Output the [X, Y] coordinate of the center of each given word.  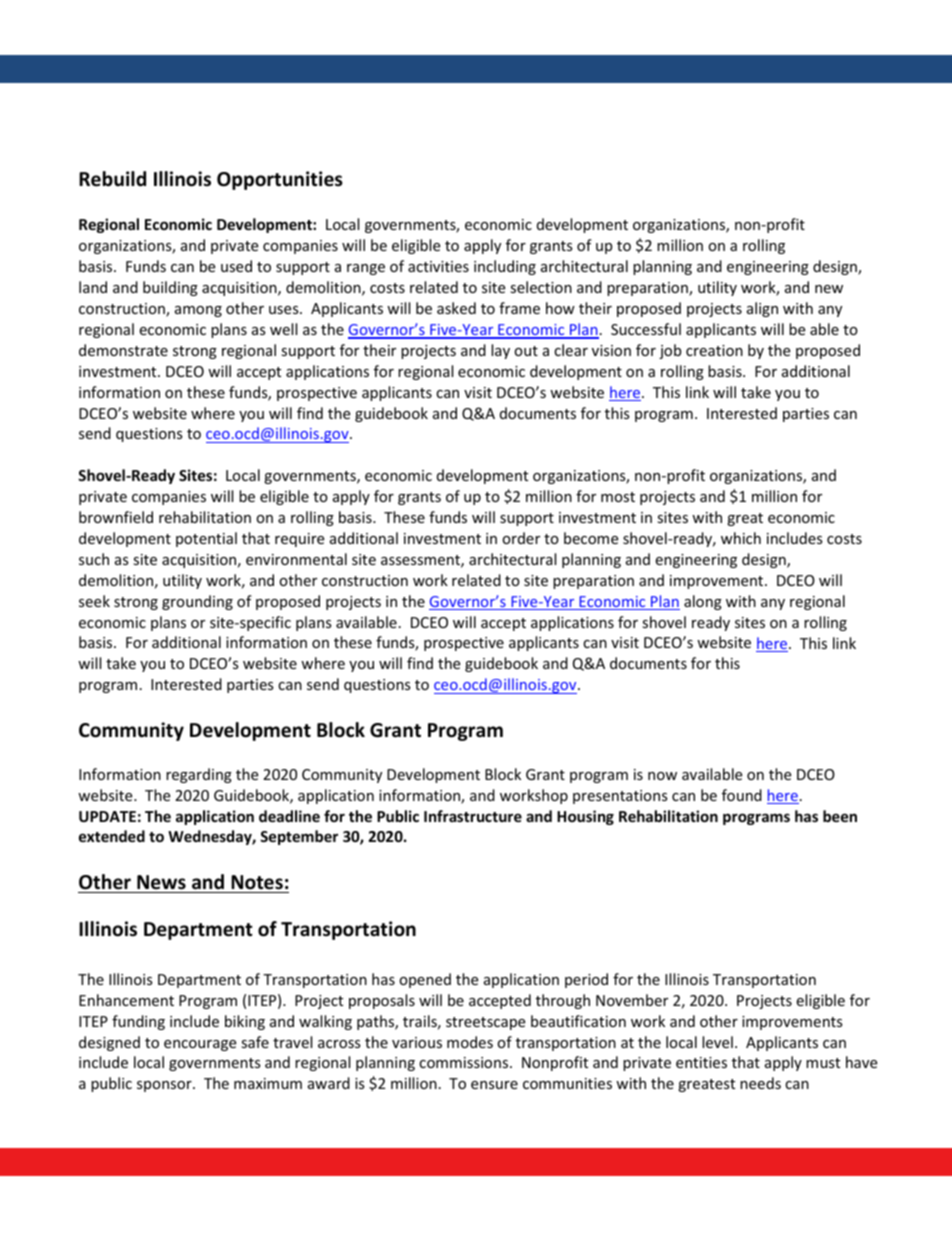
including [505, 267]
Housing [585, 817]
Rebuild [112, 179]
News [161, 882]
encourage [200, 1045]
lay [500, 351]
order [521, 538]
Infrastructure [473, 816]
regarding [199, 775]
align [762, 309]
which [741, 538]
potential [206, 539]
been [840, 816]
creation [714, 350]
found [742, 795]
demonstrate [123, 350]
